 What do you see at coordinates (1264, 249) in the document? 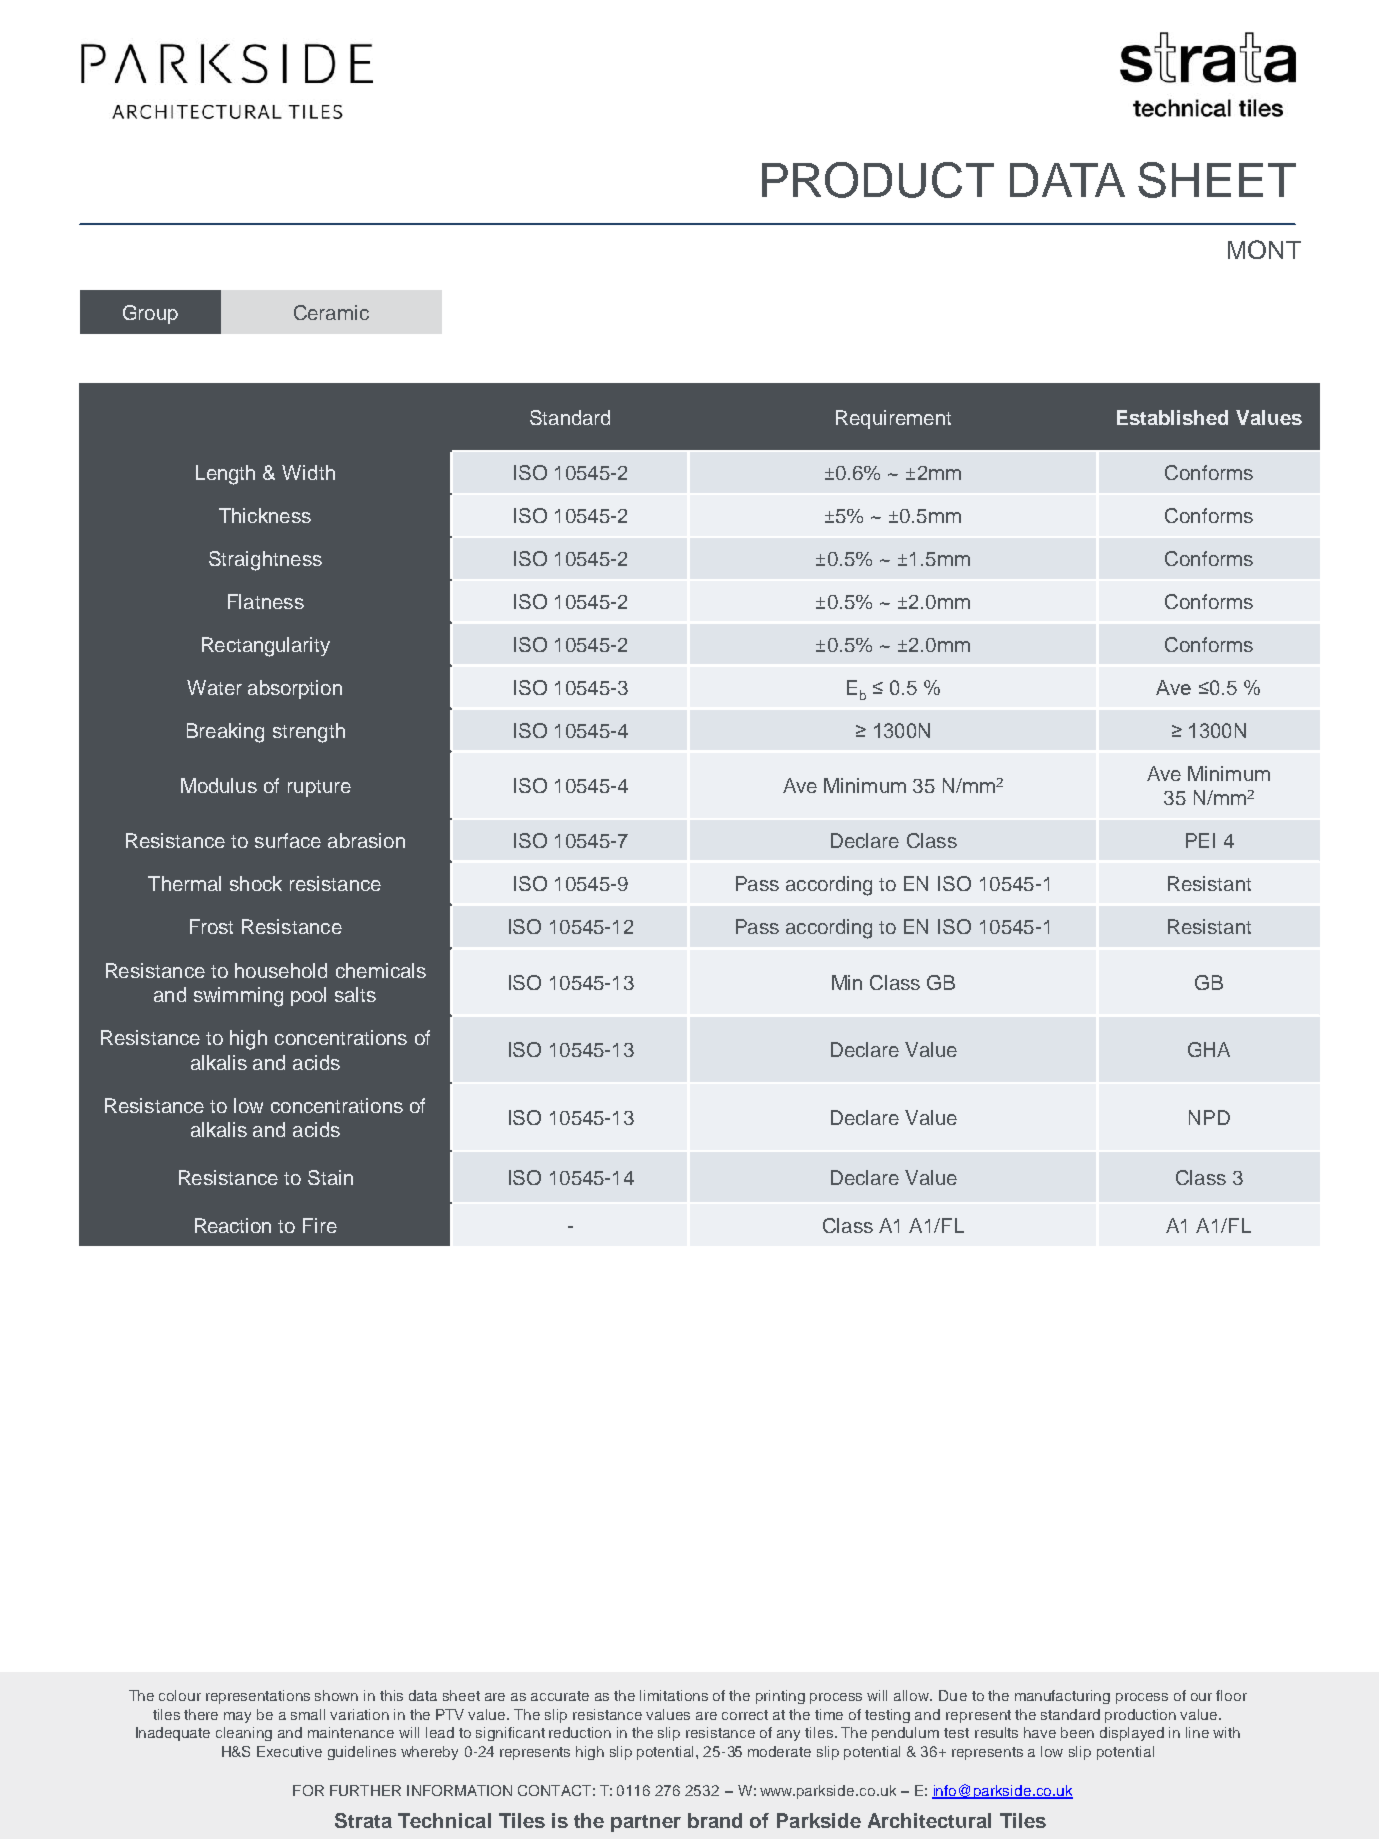
I see `MONT` at bounding box center [1264, 249].
